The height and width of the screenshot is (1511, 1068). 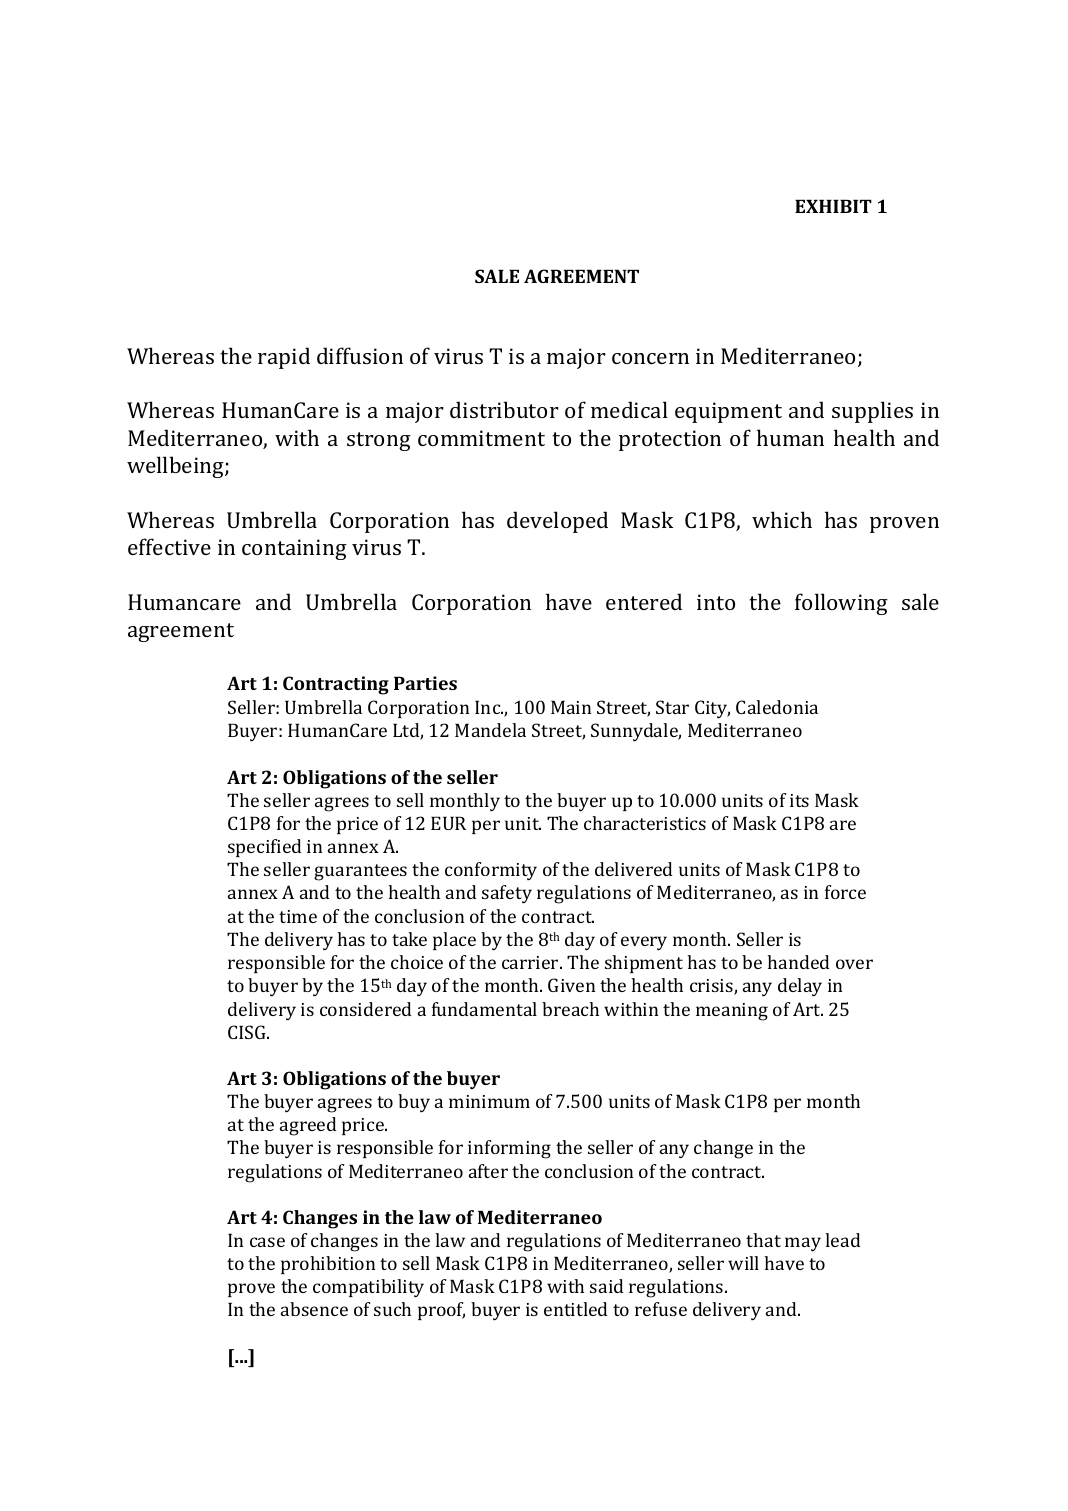 What do you see at coordinates (267, 1242) in the screenshot?
I see `case` at bounding box center [267, 1242].
